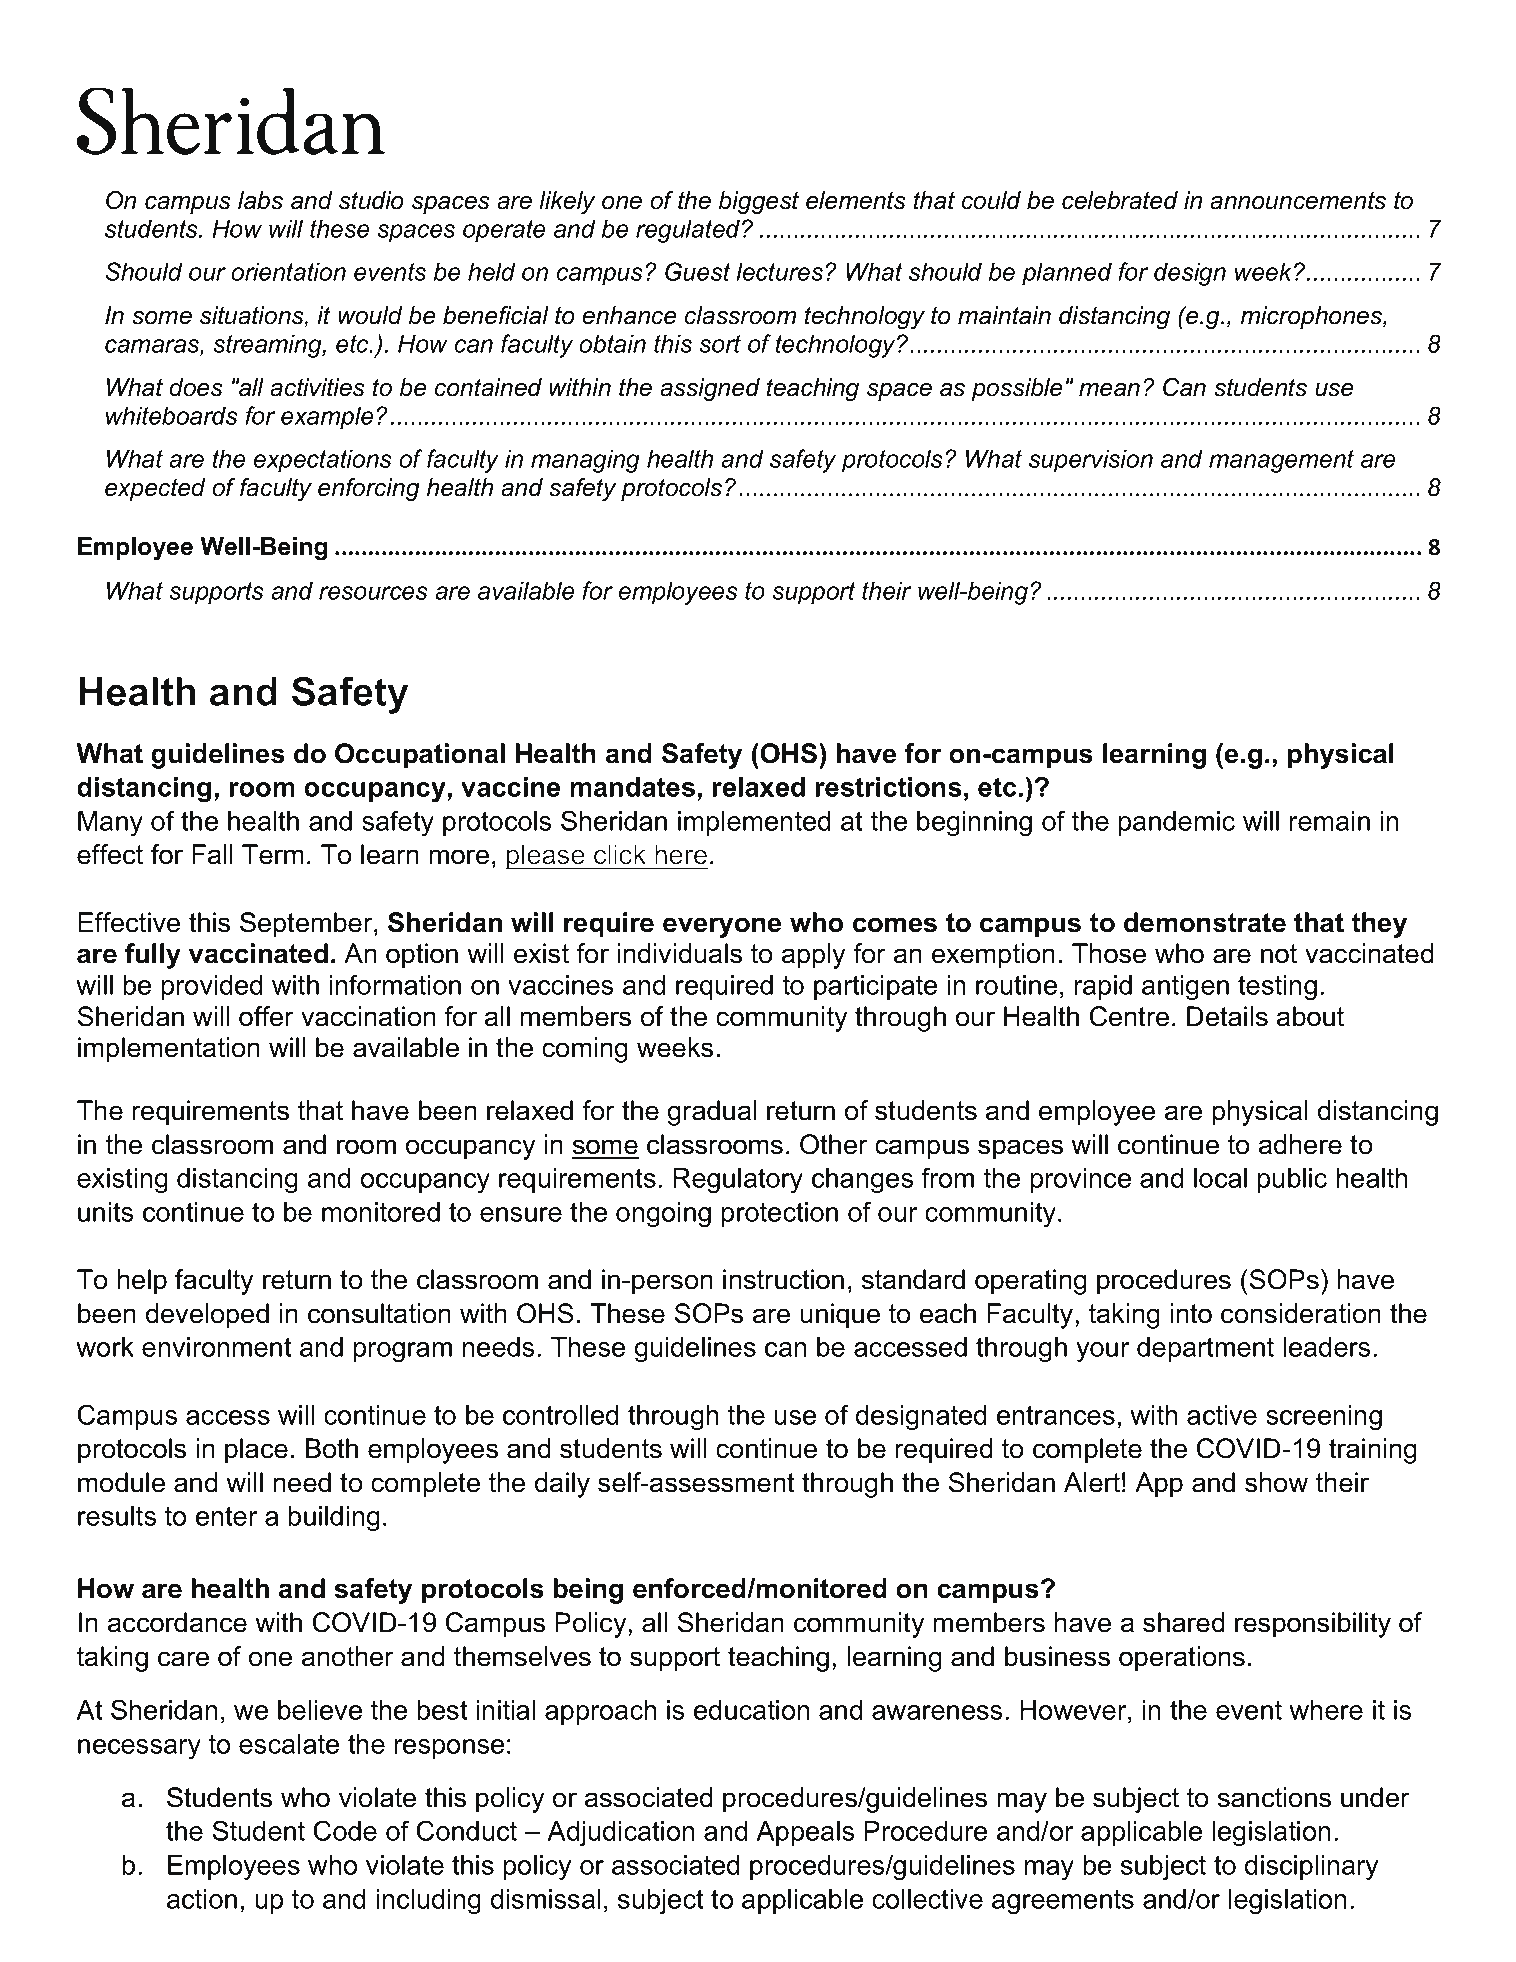 Image resolution: width=1516 pixels, height=1962 pixels. What do you see at coordinates (207, 1316) in the image?
I see `developed` at bounding box center [207, 1316].
